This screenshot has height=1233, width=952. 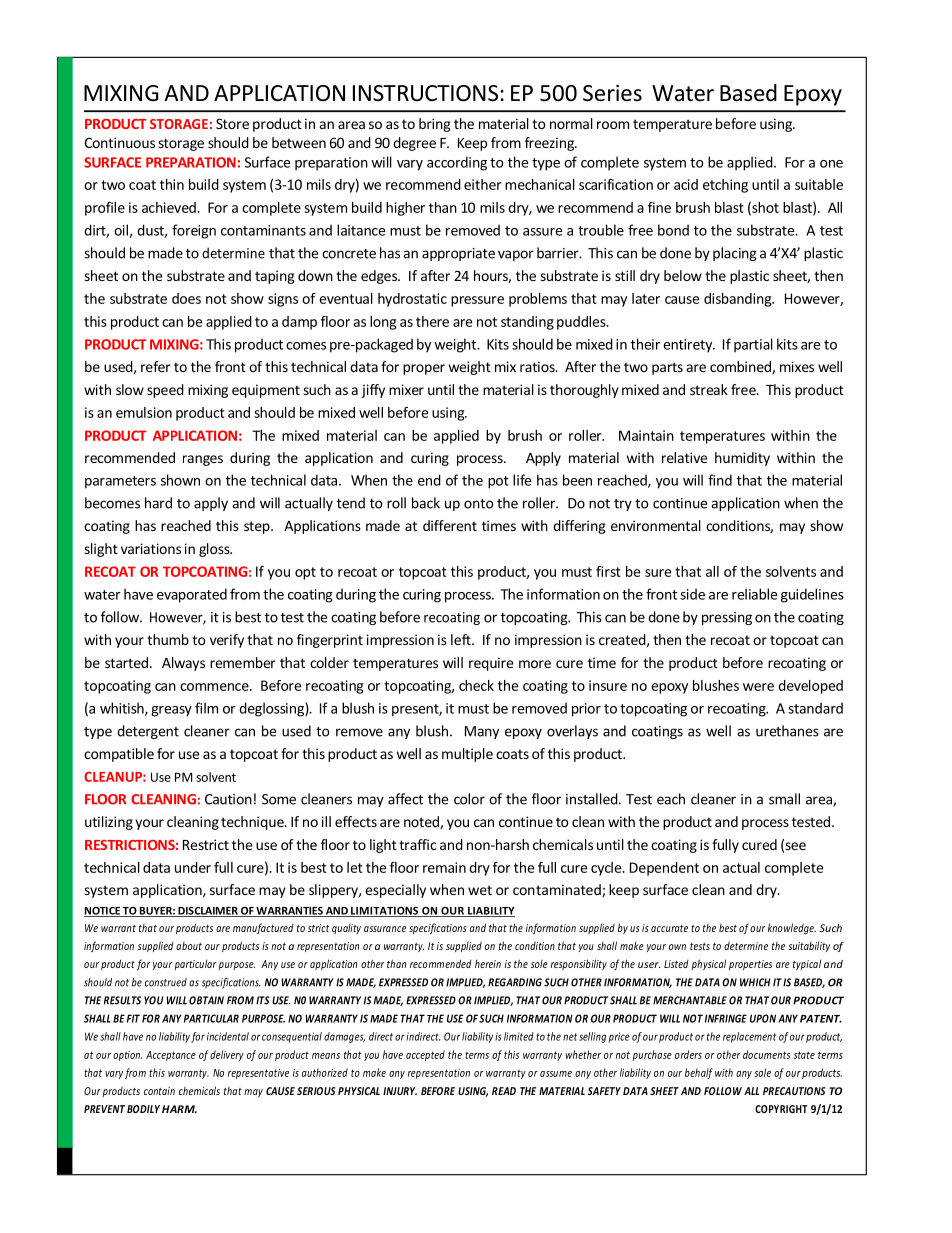 What do you see at coordinates (504, 1091) in the screenshot?
I see `READ` at bounding box center [504, 1091].
